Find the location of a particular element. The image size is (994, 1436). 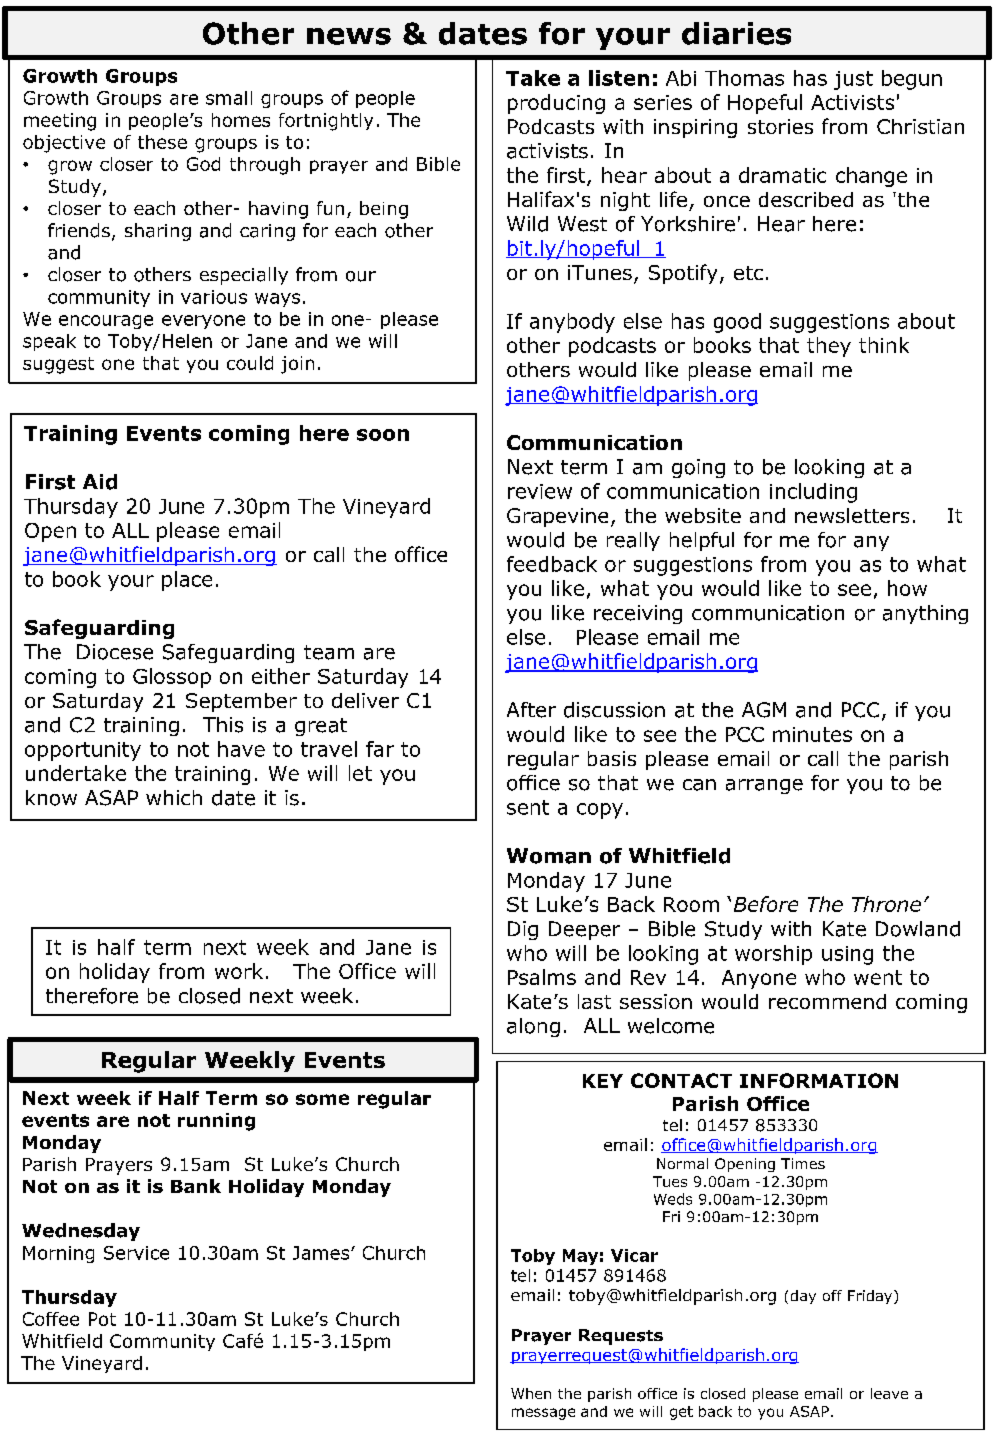

Coffee is located at coordinates (51, 1319).
